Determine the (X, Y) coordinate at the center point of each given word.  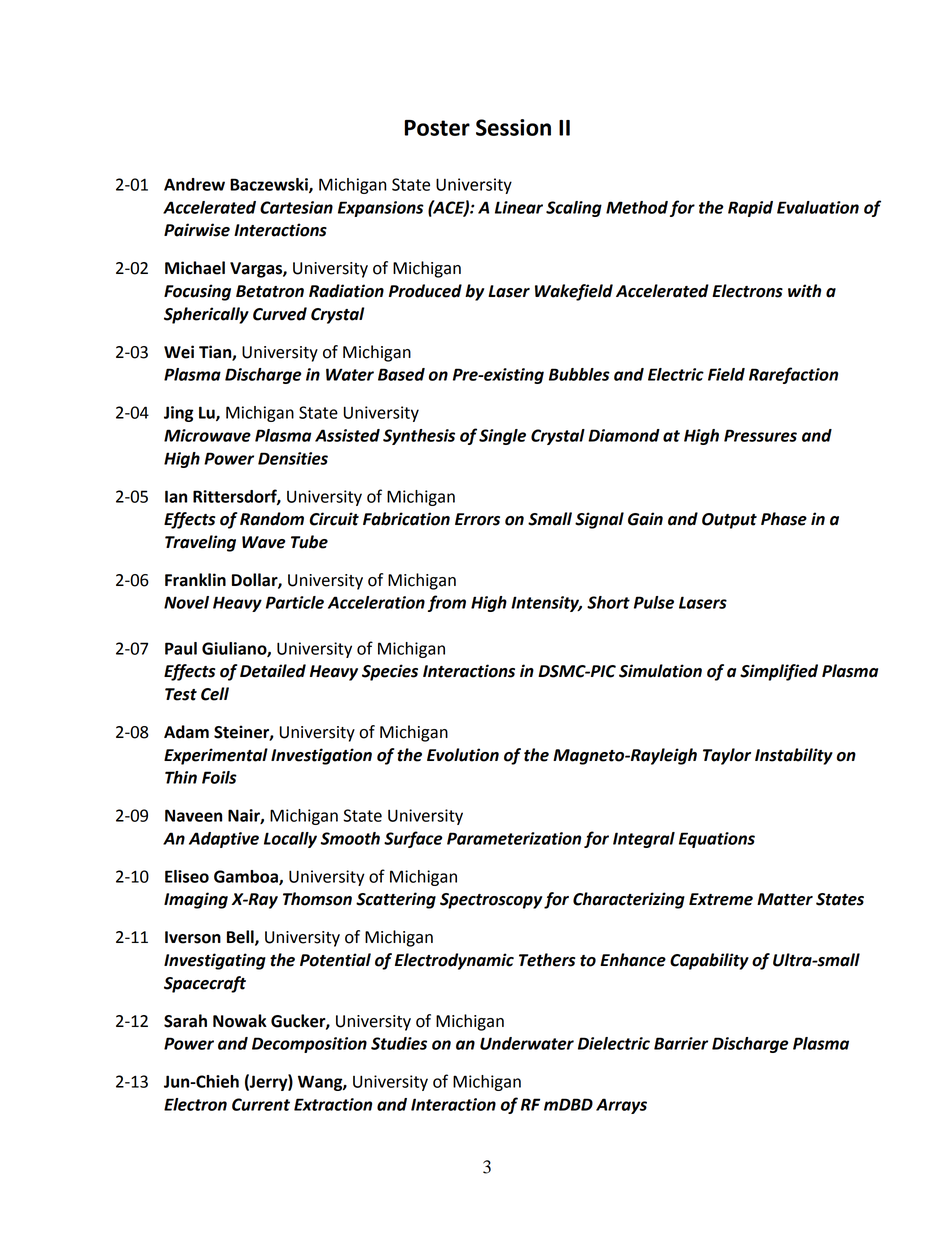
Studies (399, 1043)
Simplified (779, 672)
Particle (295, 602)
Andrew (194, 184)
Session (513, 127)
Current (261, 1104)
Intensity (546, 604)
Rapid (750, 209)
